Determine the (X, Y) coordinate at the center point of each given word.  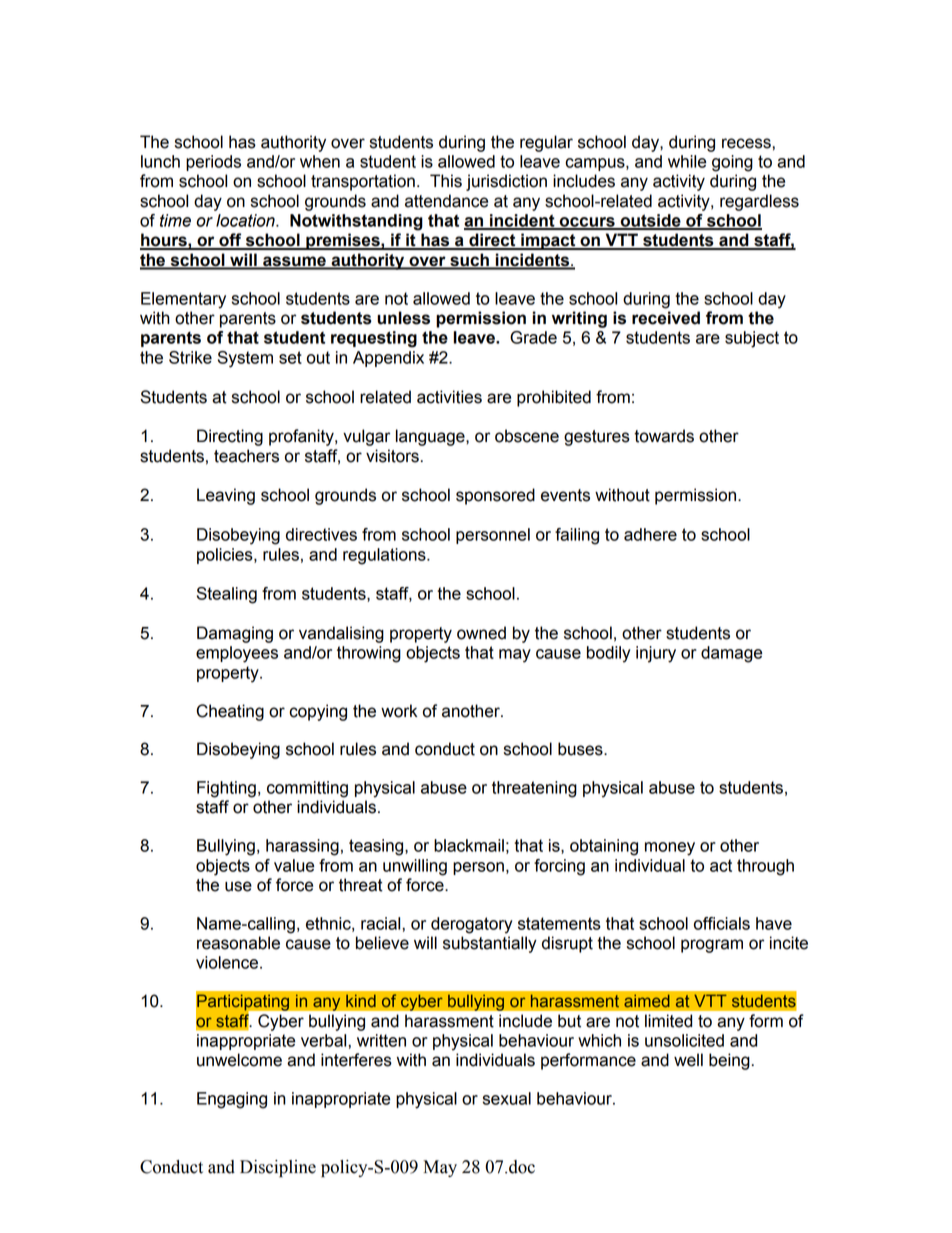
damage (731, 654)
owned (481, 633)
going (732, 163)
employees (237, 654)
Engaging (232, 1100)
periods (213, 163)
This (446, 181)
